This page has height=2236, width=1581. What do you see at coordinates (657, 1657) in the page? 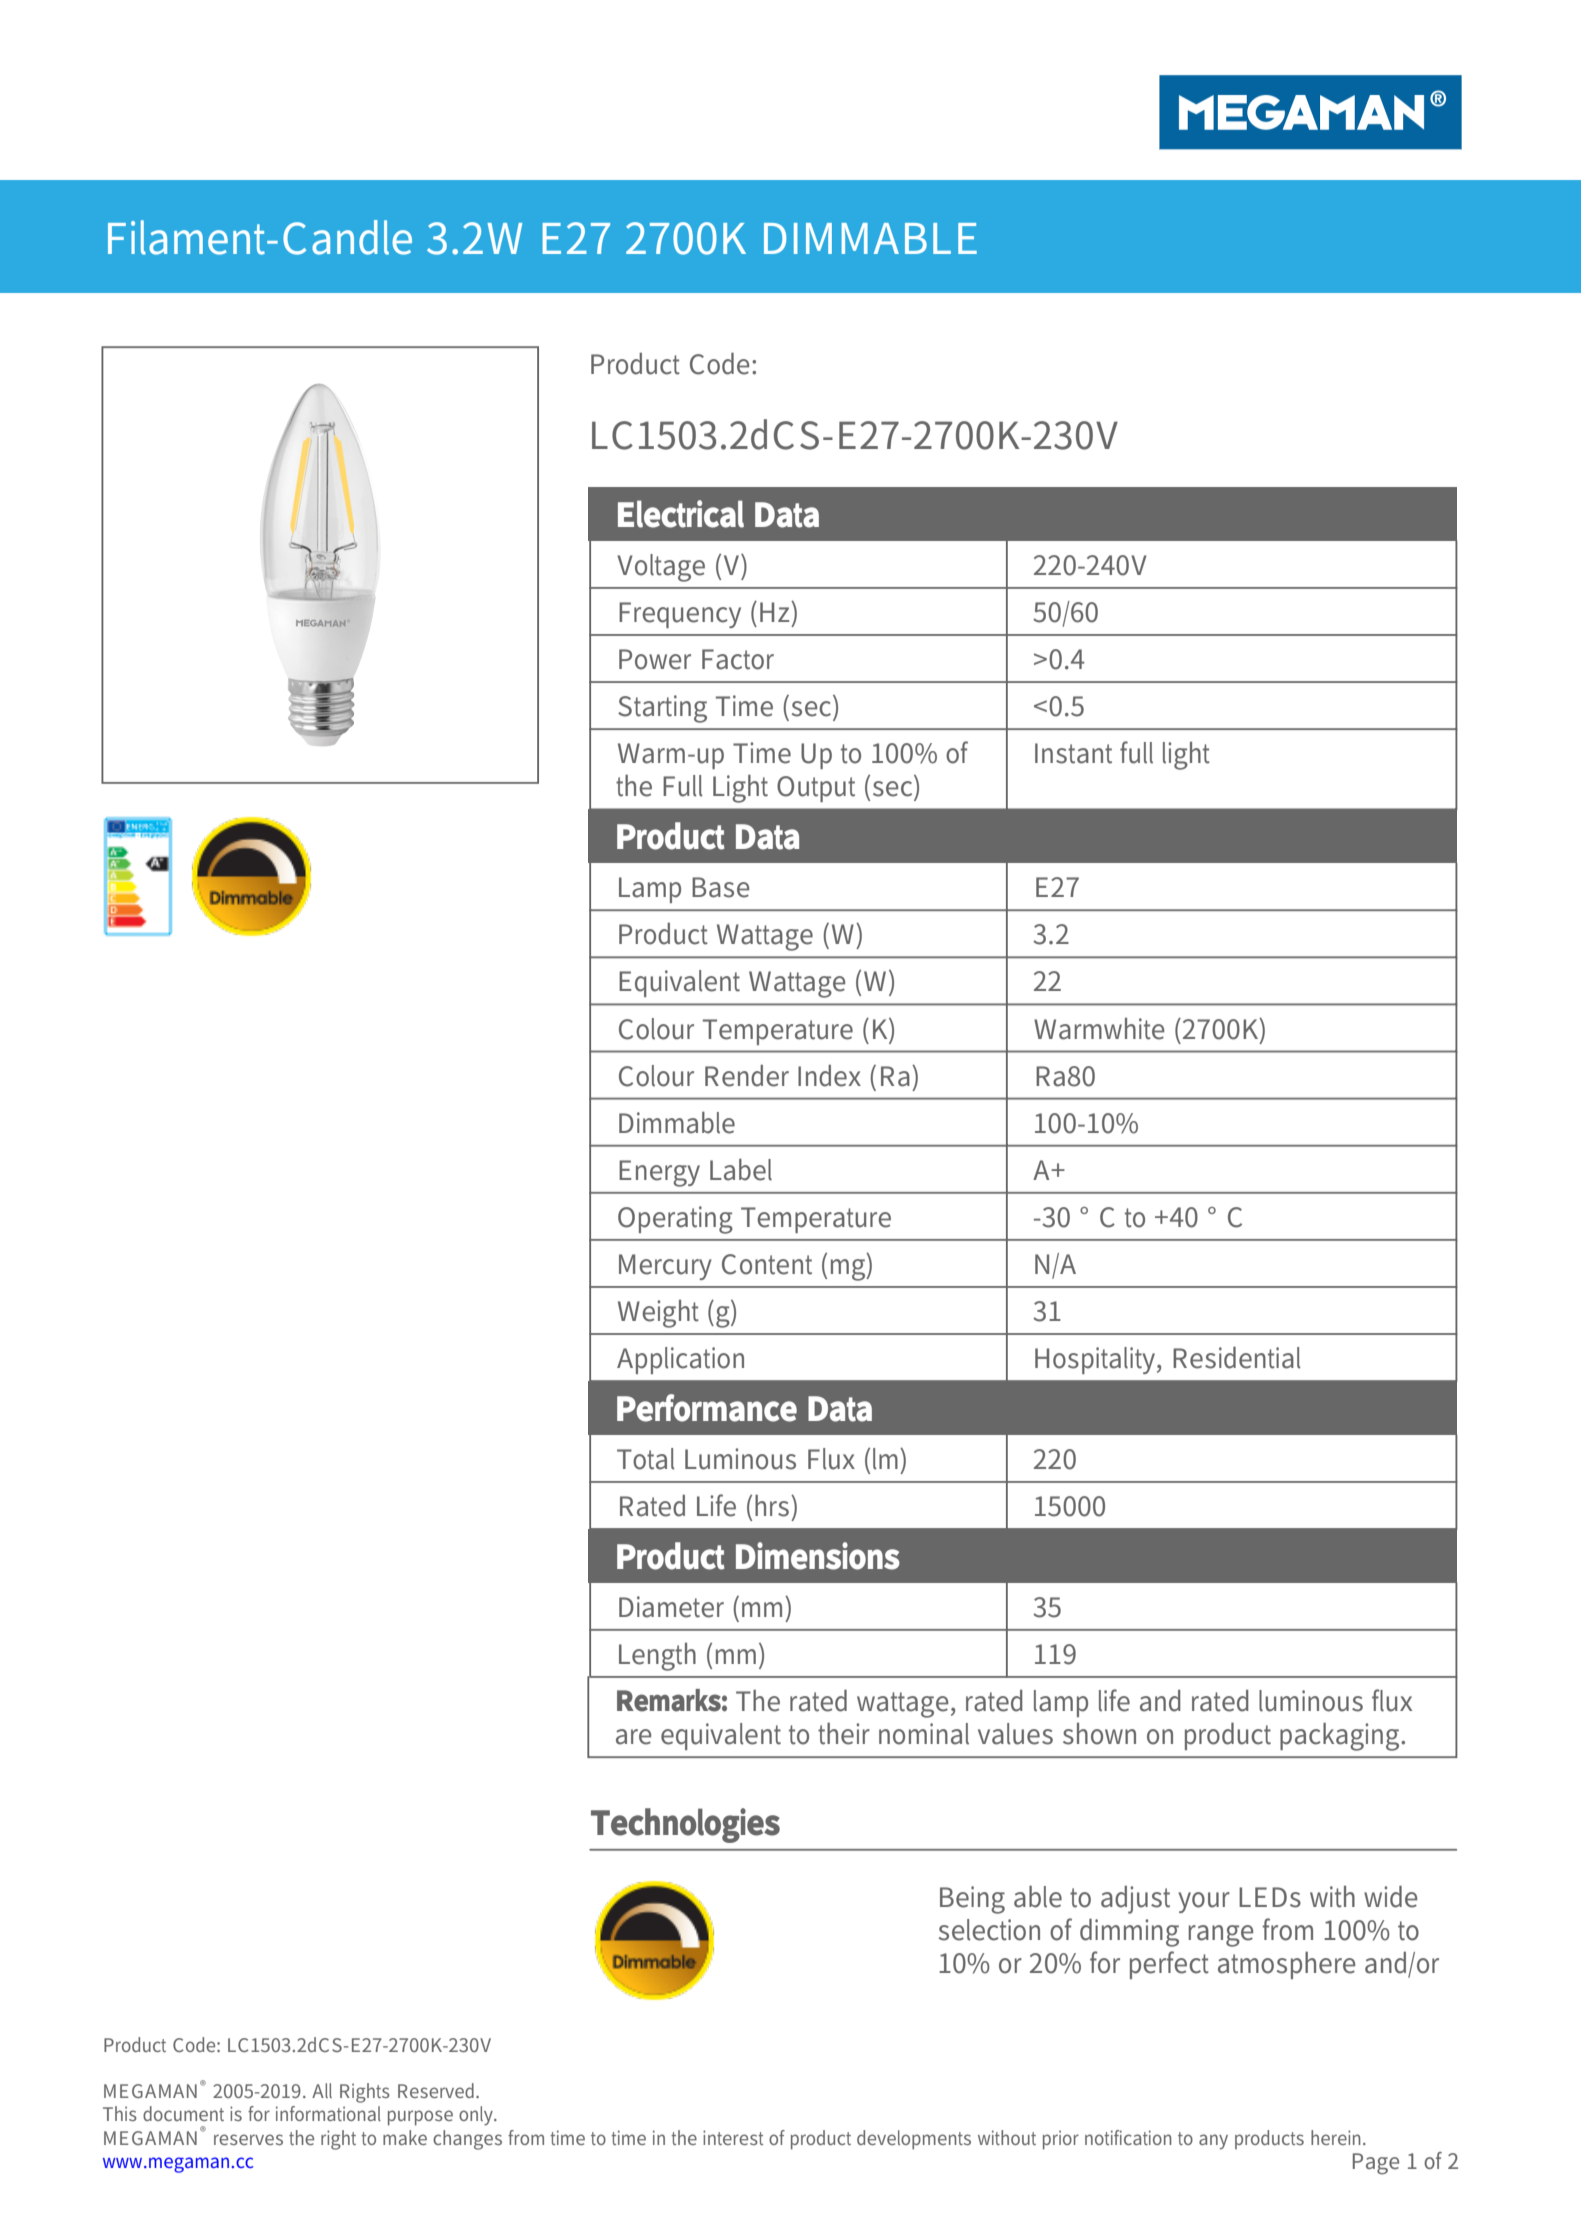
I see `Length` at bounding box center [657, 1657].
